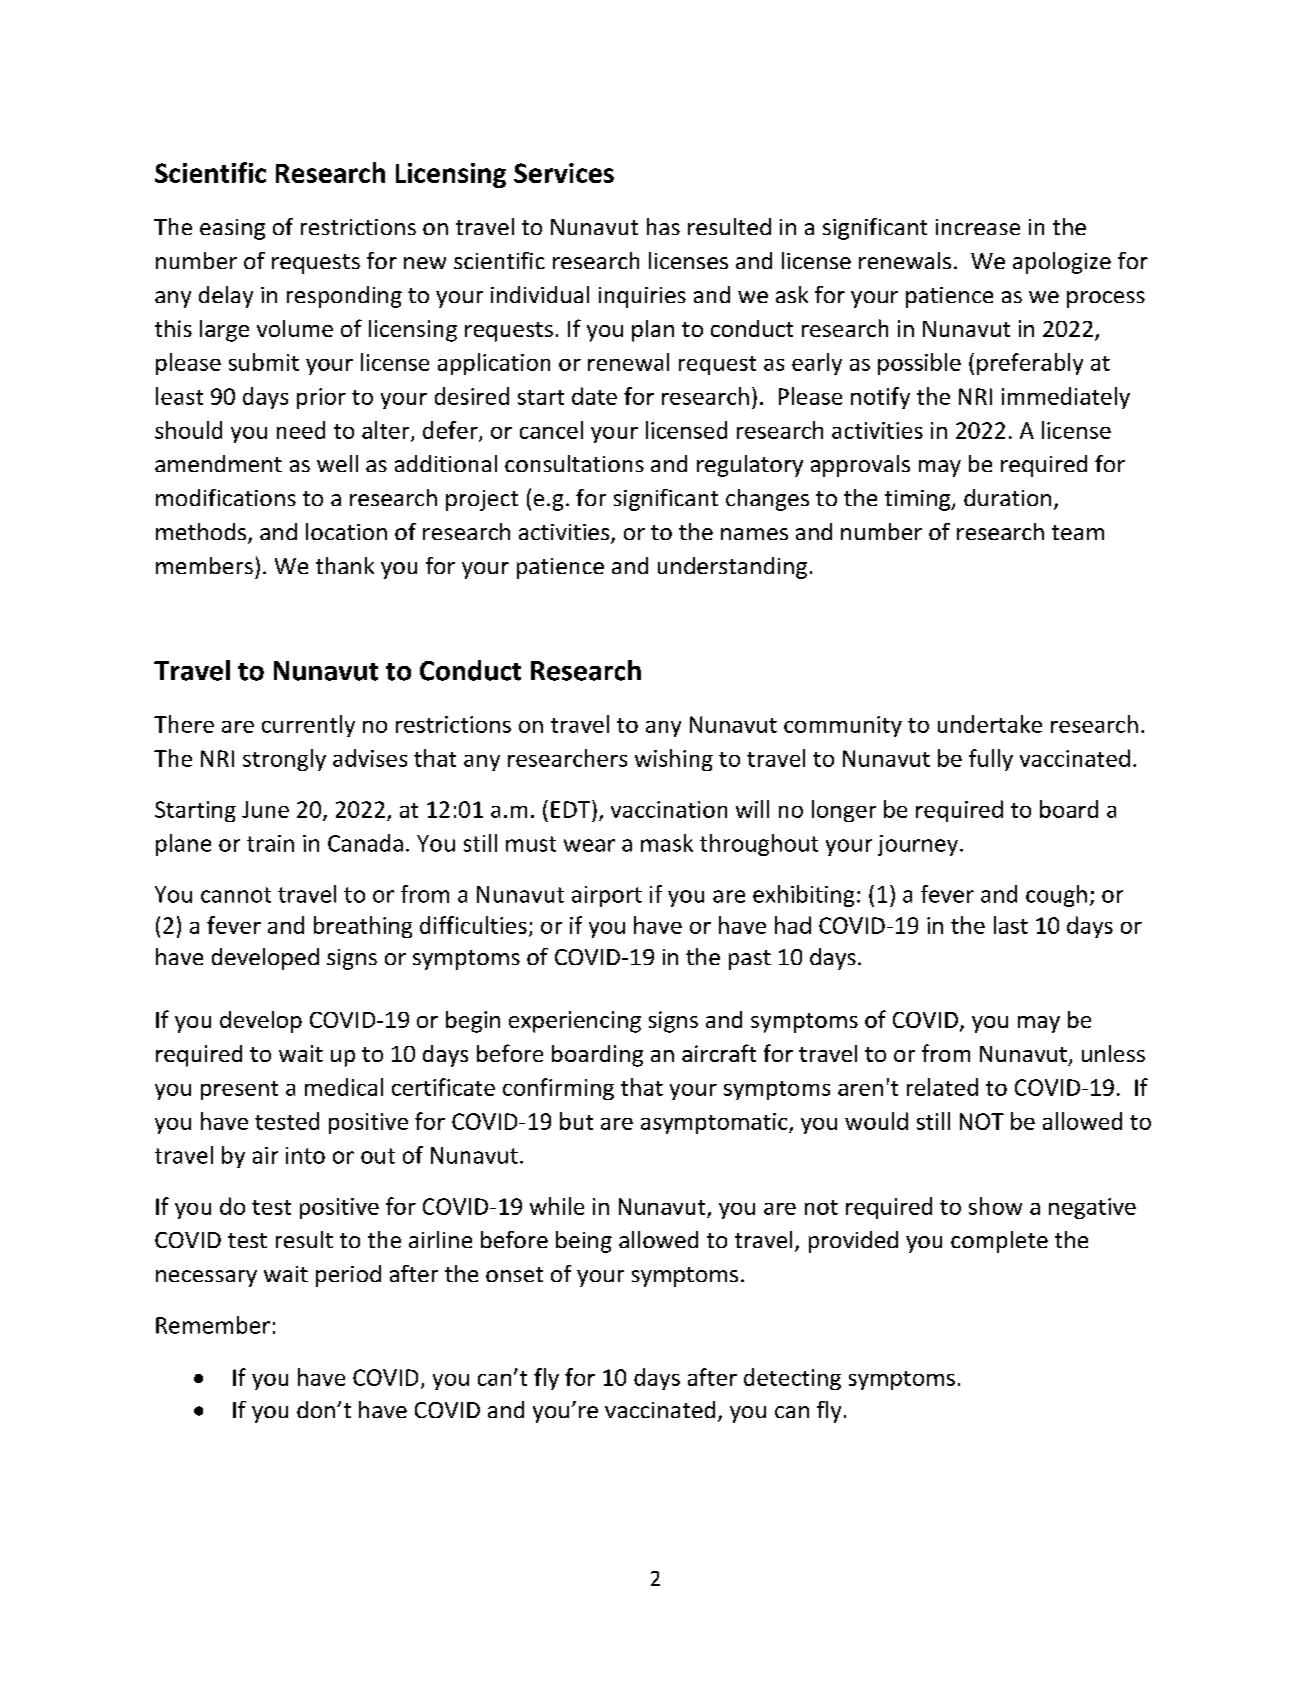 The height and width of the document is (1697, 1311). What do you see at coordinates (792, 1379) in the document?
I see `detecting` at bounding box center [792, 1379].
